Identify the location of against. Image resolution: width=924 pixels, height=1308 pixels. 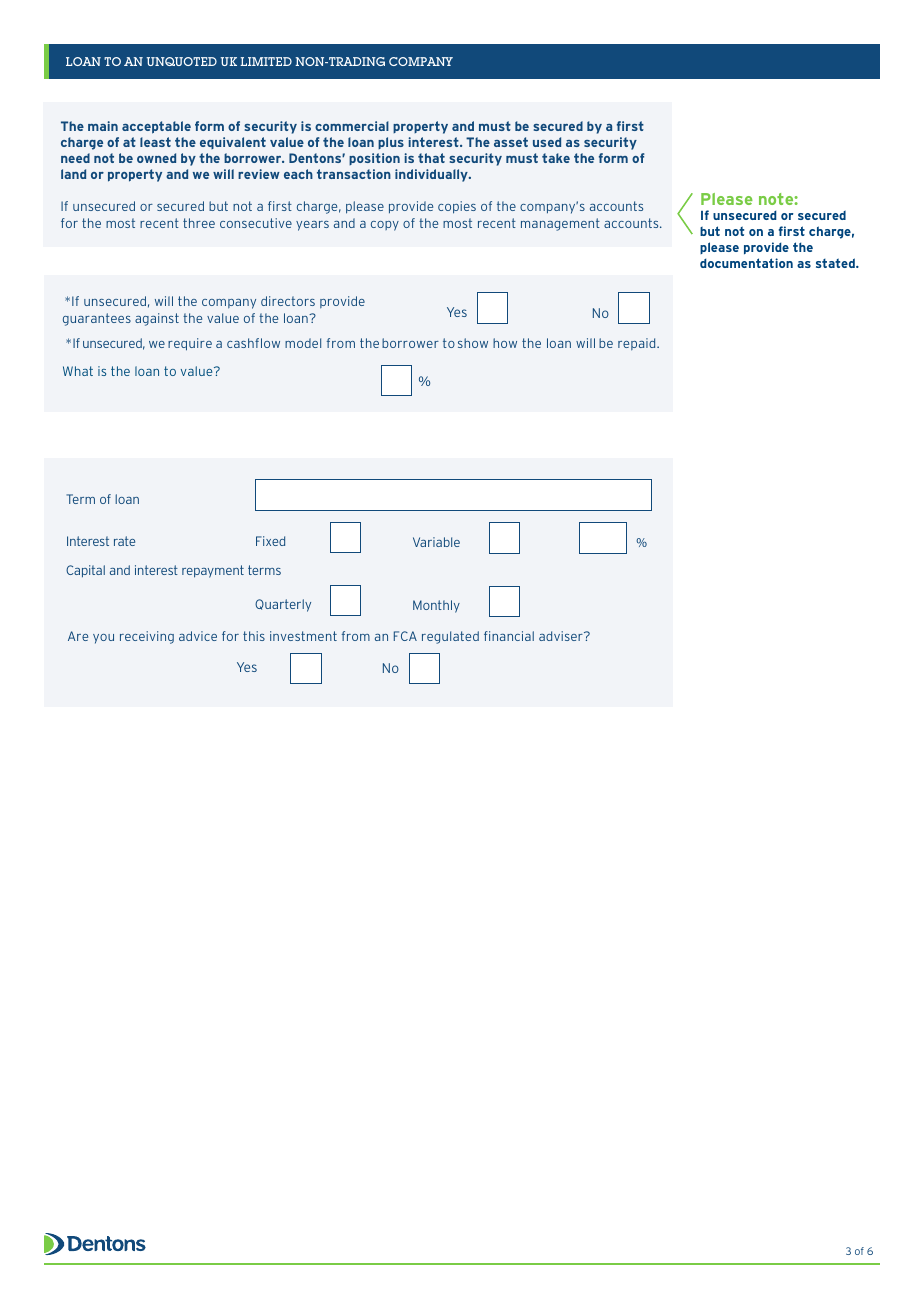
(157, 319).
